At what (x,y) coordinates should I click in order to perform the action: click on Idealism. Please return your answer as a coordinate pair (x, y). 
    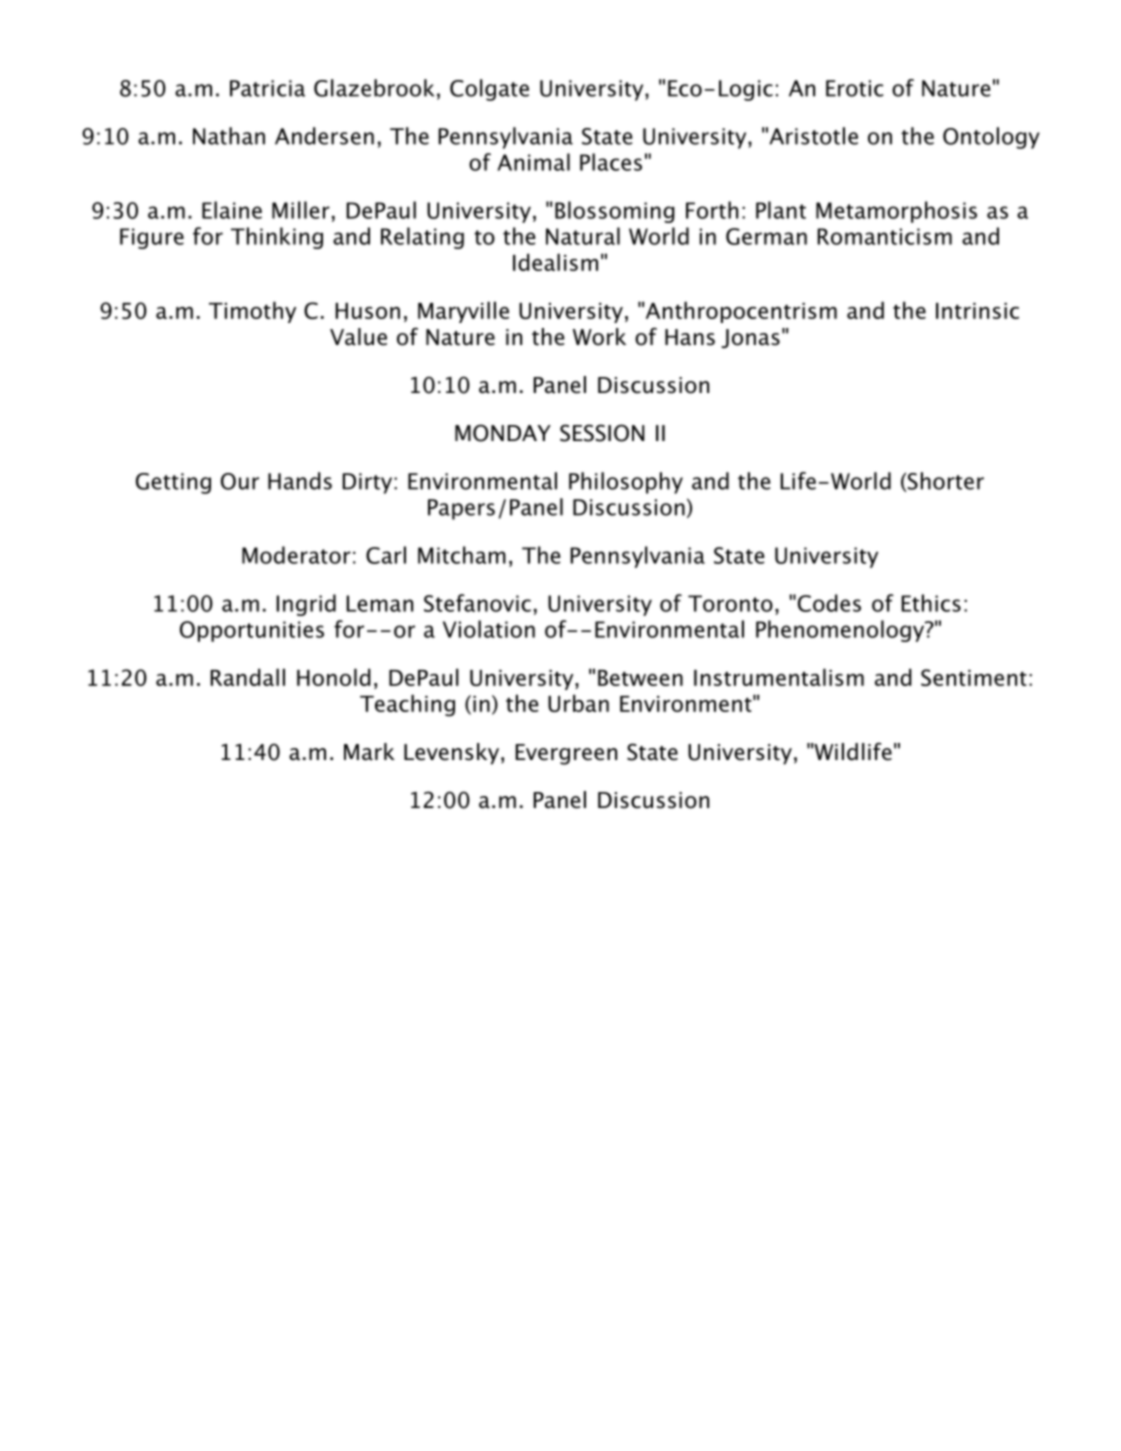
    Looking at the image, I should click on (555, 262).
